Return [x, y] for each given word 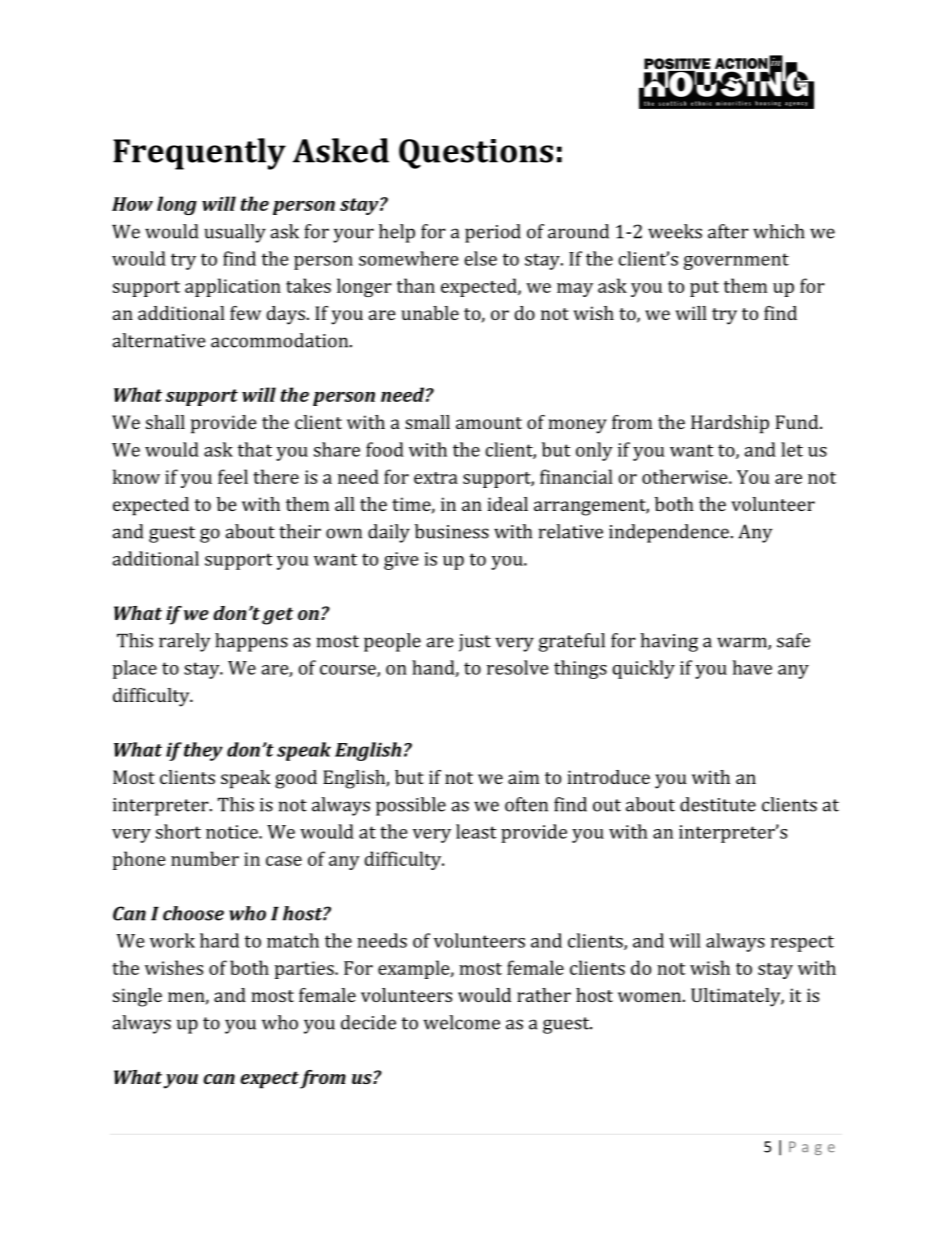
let [792, 449]
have [752, 667]
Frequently [199, 154]
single [137, 997]
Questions [476, 154]
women [649, 997]
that [255, 449]
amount [489, 423]
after [728, 231]
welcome [461, 1022]
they [203, 751]
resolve [517, 667]
